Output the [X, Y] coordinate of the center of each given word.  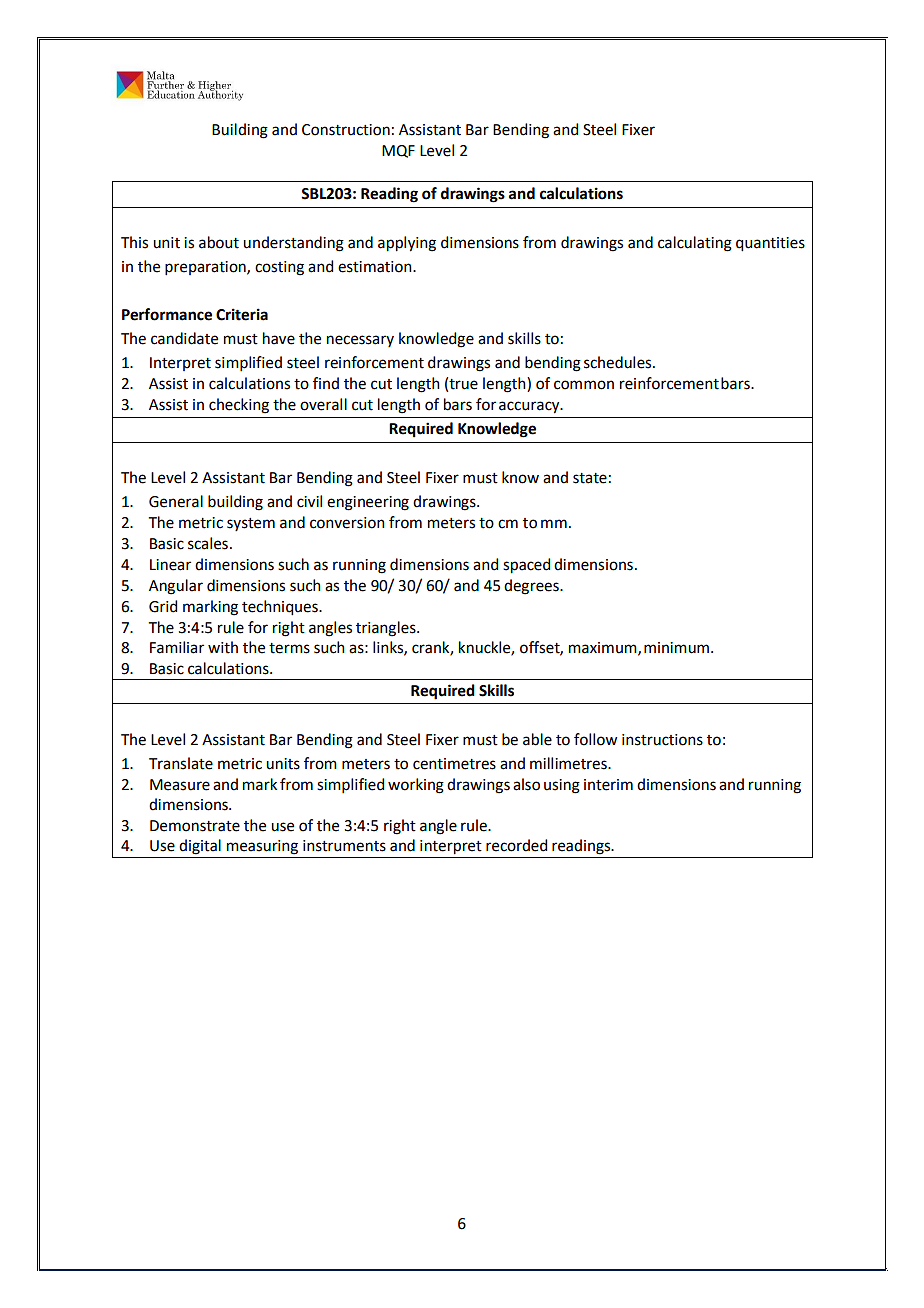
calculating [695, 244]
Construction [346, 130]
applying [407, 244]
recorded [516, 845]
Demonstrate [195, 826]
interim [608, 785]
